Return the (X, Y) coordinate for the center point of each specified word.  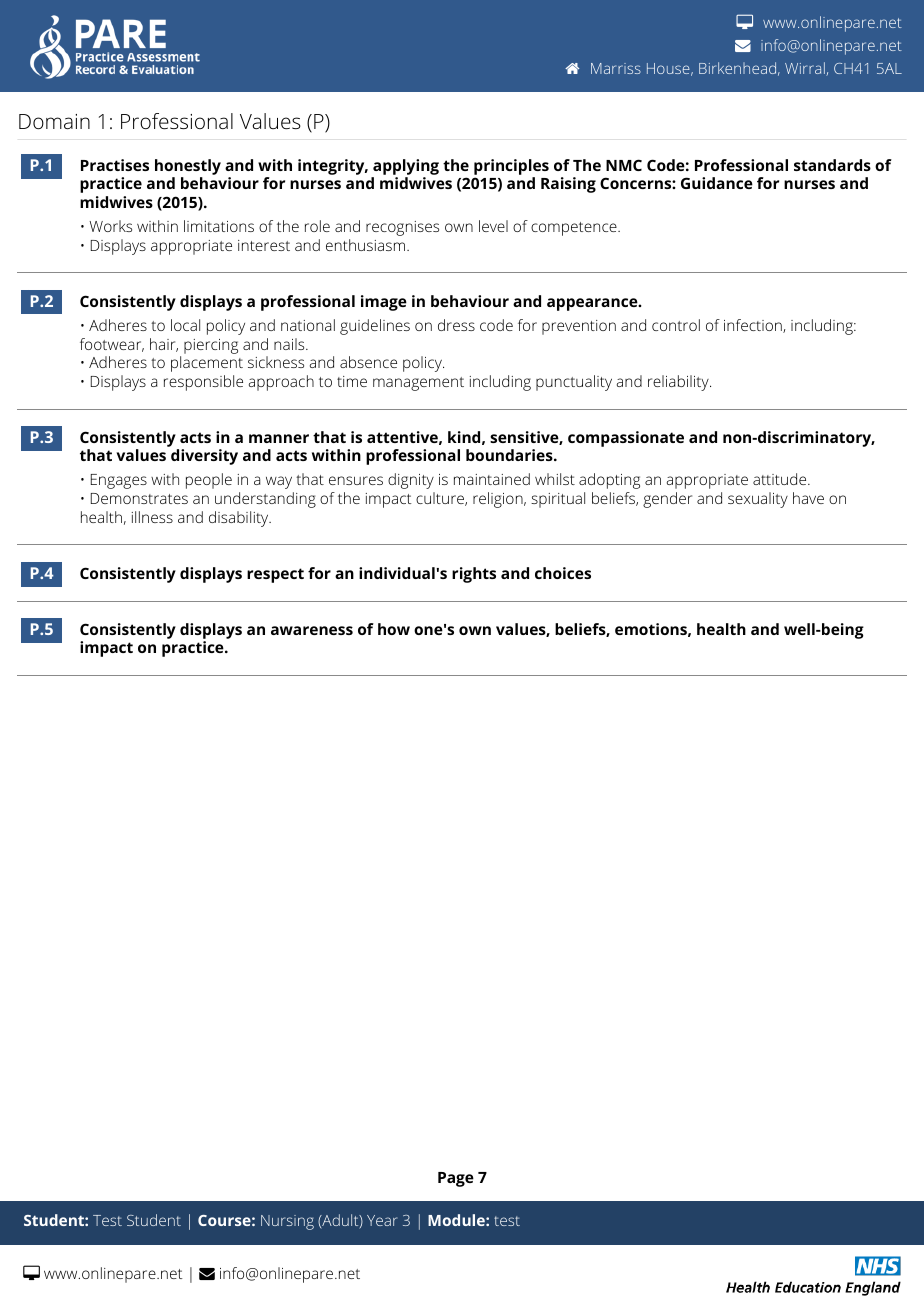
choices (563, 573)
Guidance (717, 183)
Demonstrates (139, 498)
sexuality (758, 500)
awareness (312, 630)
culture (441, 499)
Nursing (287, 1222)
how (394, 629)
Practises (115, 165)
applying (406, 167)
